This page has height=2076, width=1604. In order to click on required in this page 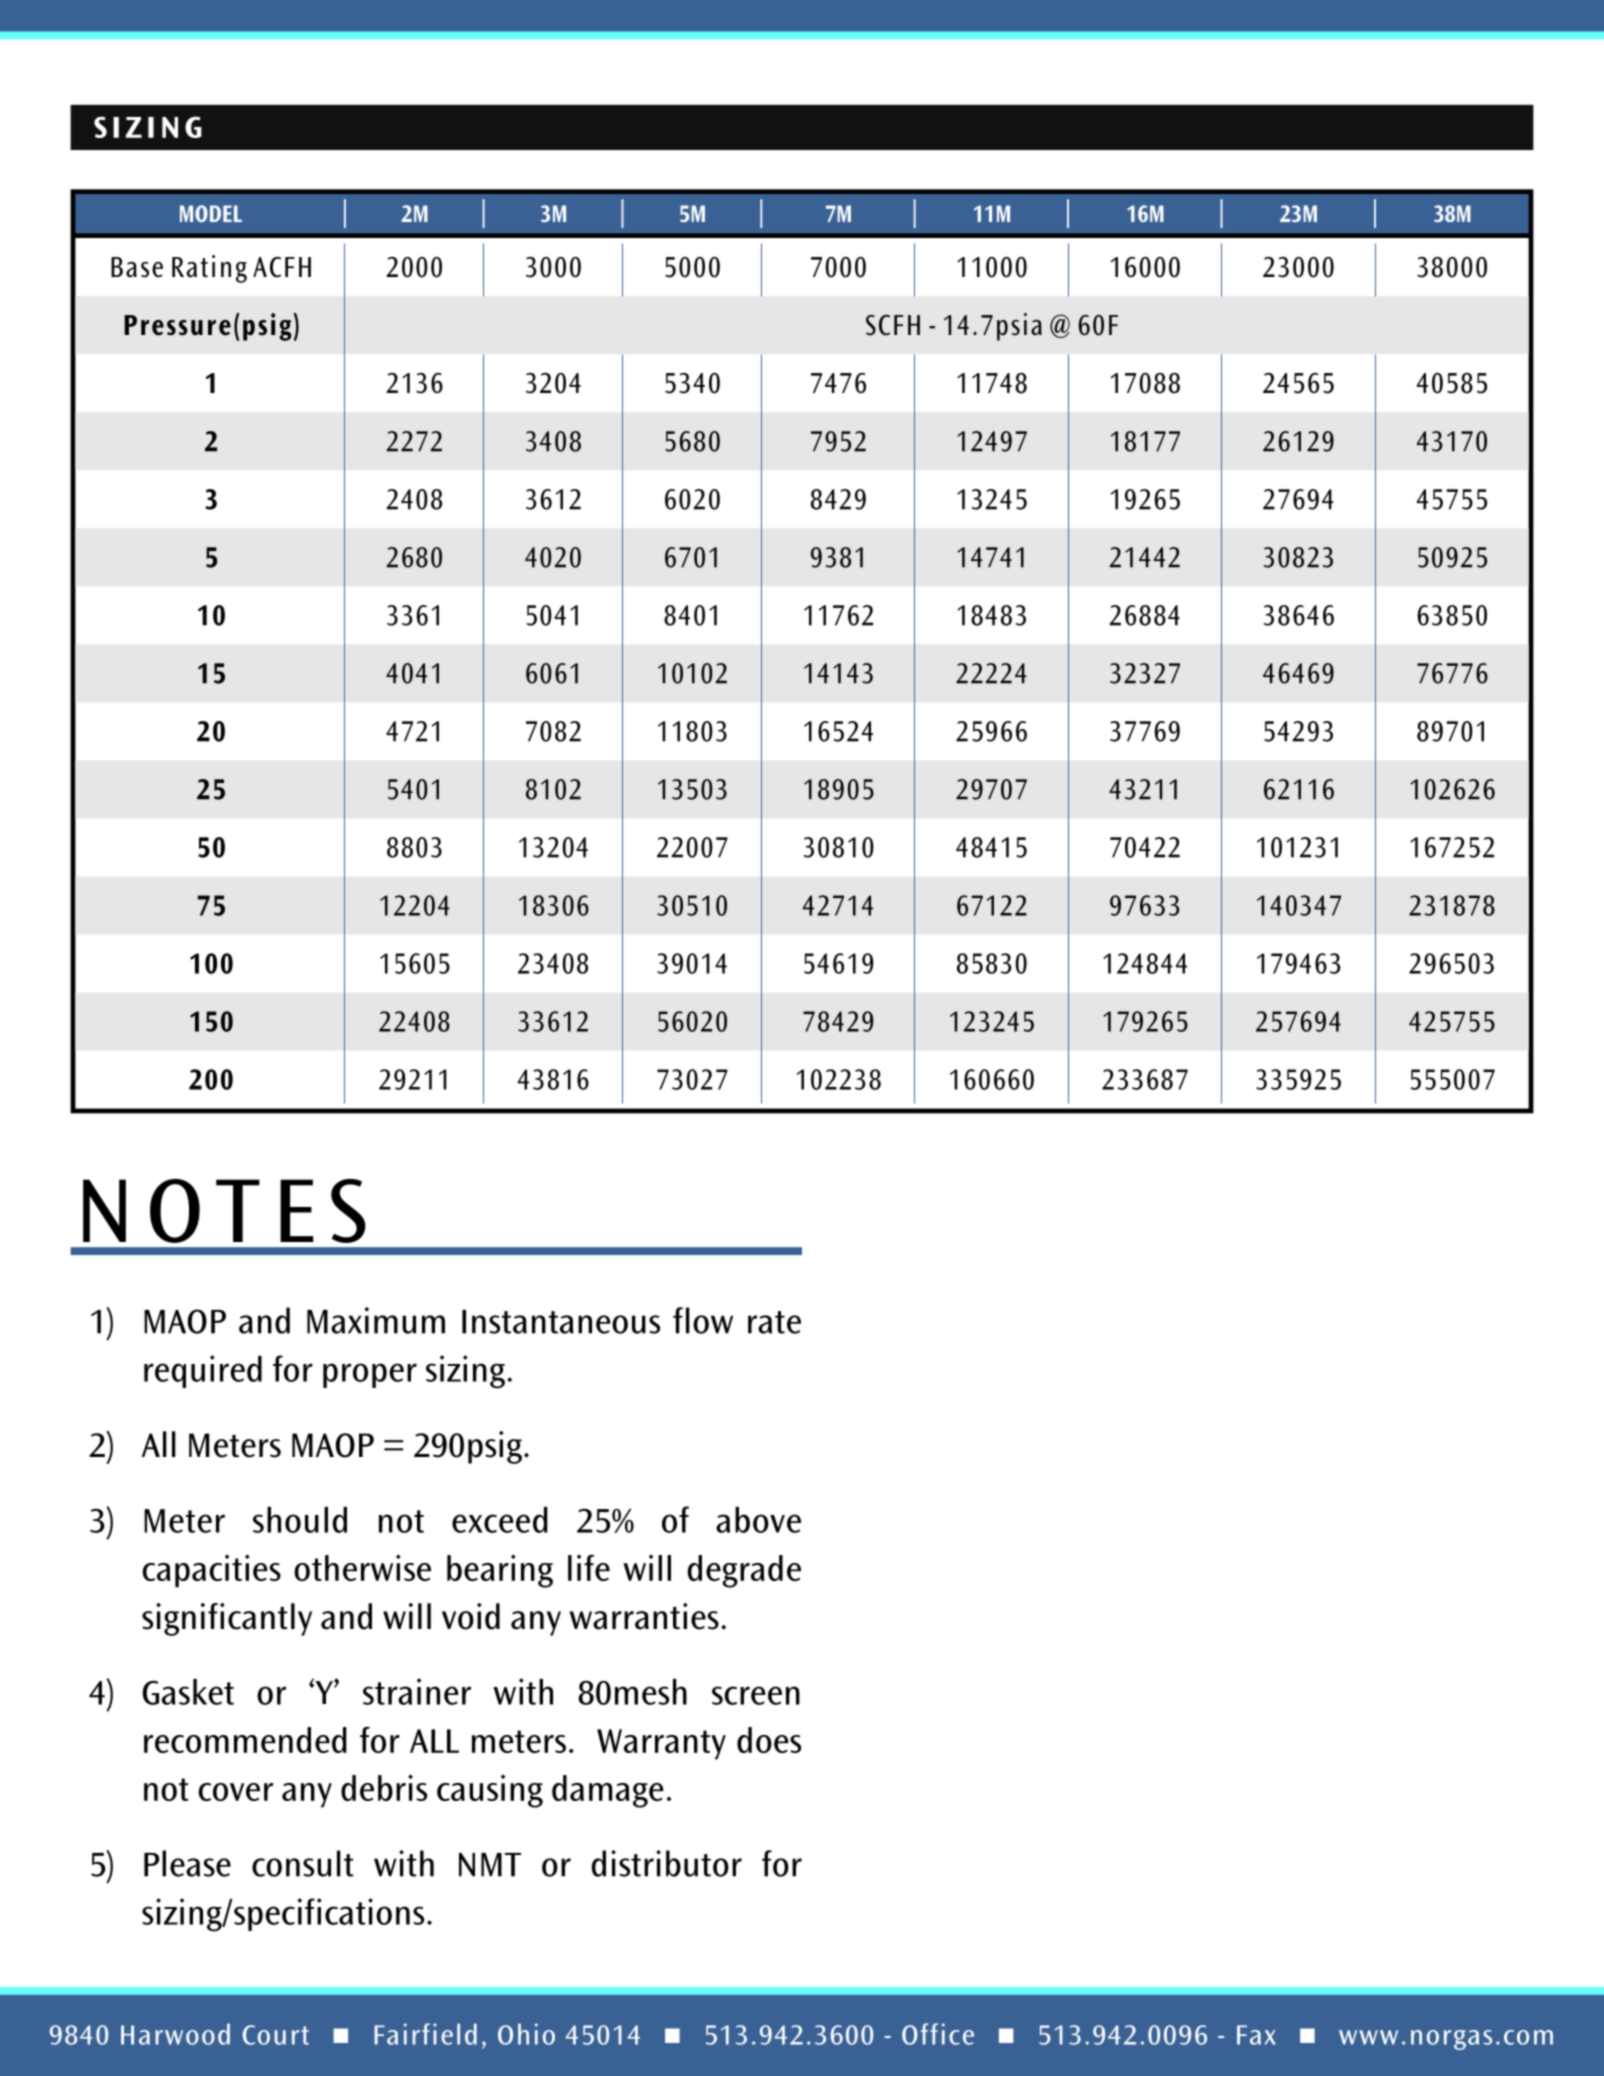, I will do `click(203, 1371)`.
